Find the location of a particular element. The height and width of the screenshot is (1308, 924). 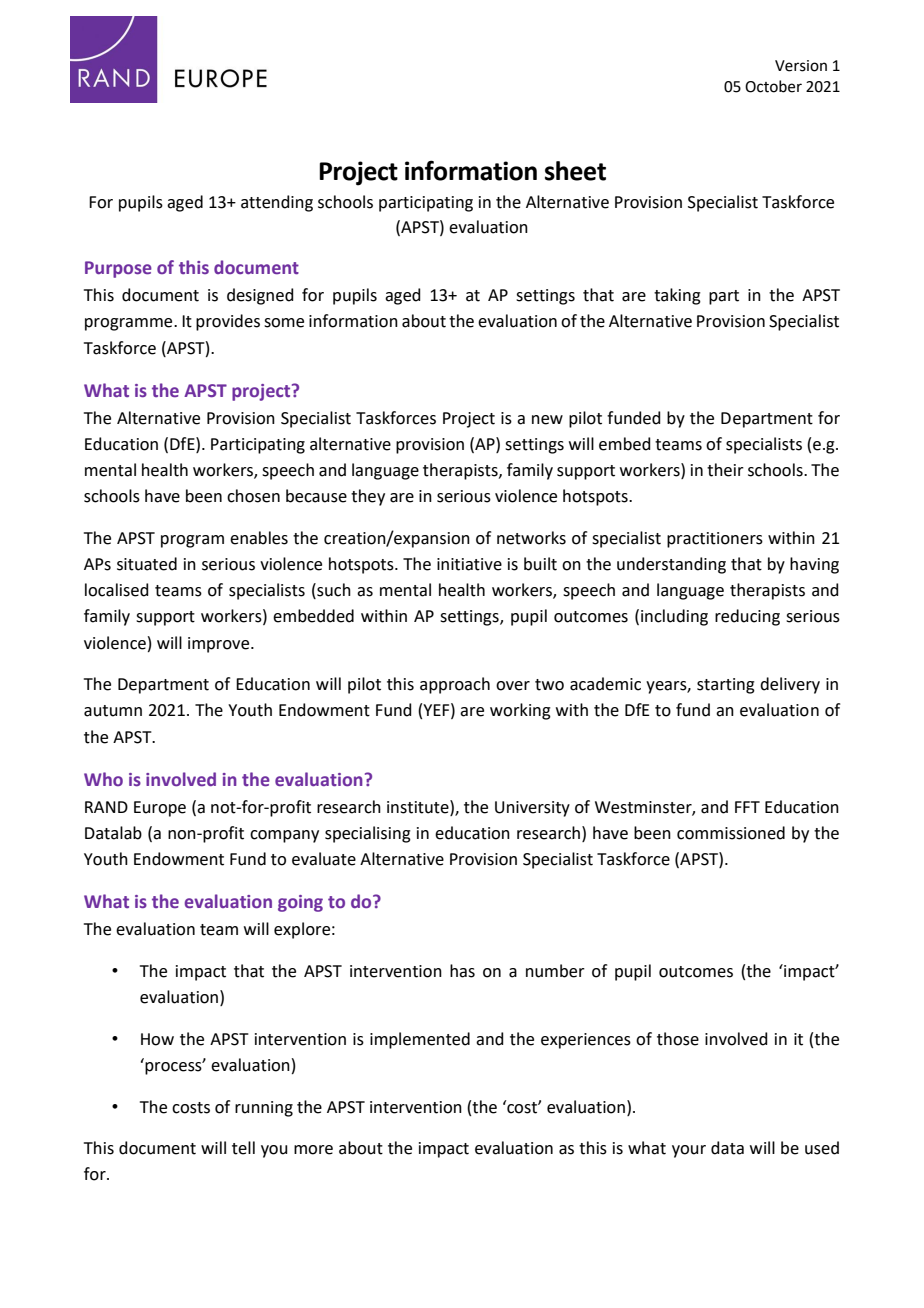

your is located at coordinates (689, 1151).
